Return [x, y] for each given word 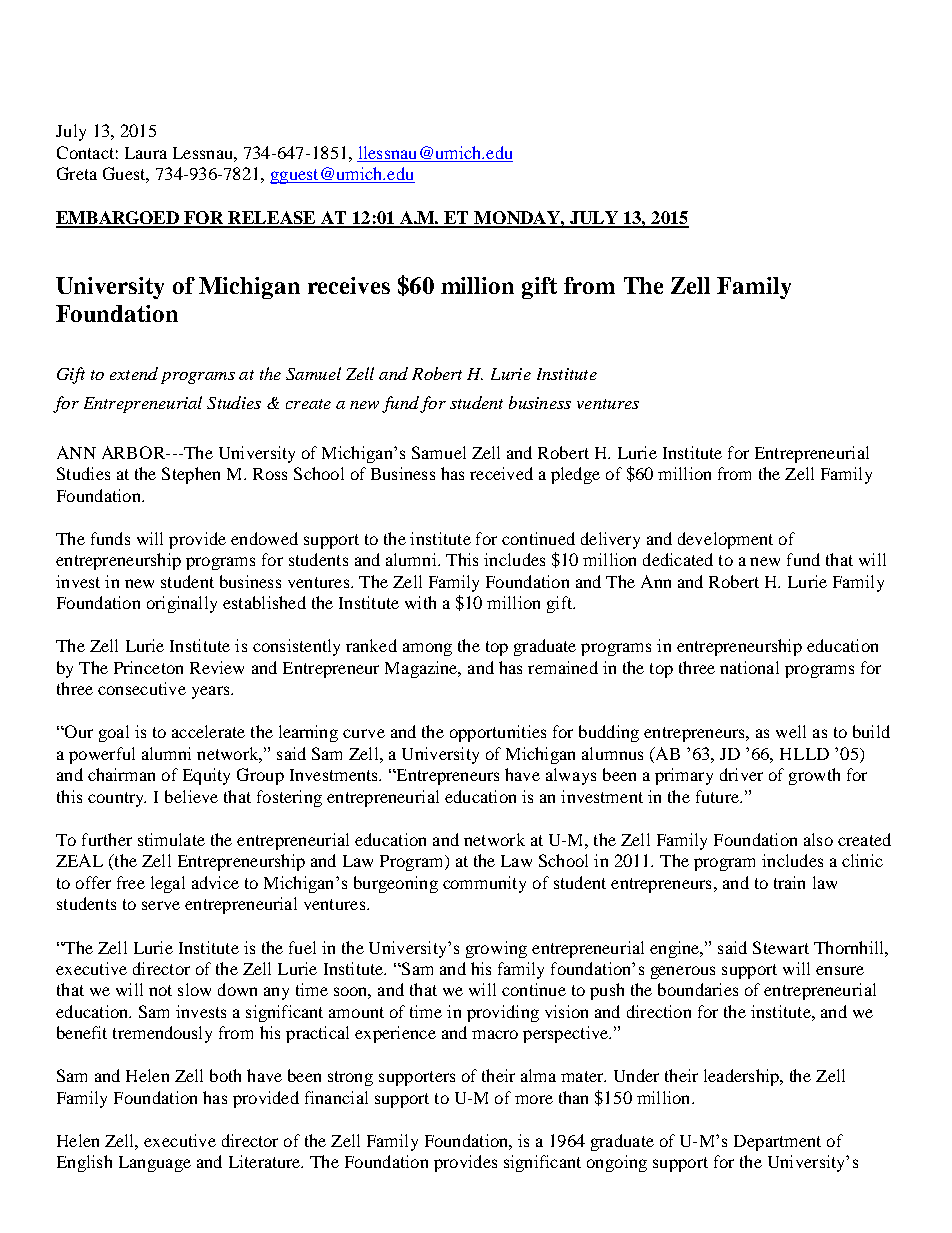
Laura [146, 153]
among [427, 649]
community [484, 884]
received [501, 473]
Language [155, 1164]
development [725, 540]
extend [134, 373]
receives [349, 285]
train [789, 882]
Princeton [148, 667]
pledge [575, 475]
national [749, 667]
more [534, 1099]
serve [161, 905]
